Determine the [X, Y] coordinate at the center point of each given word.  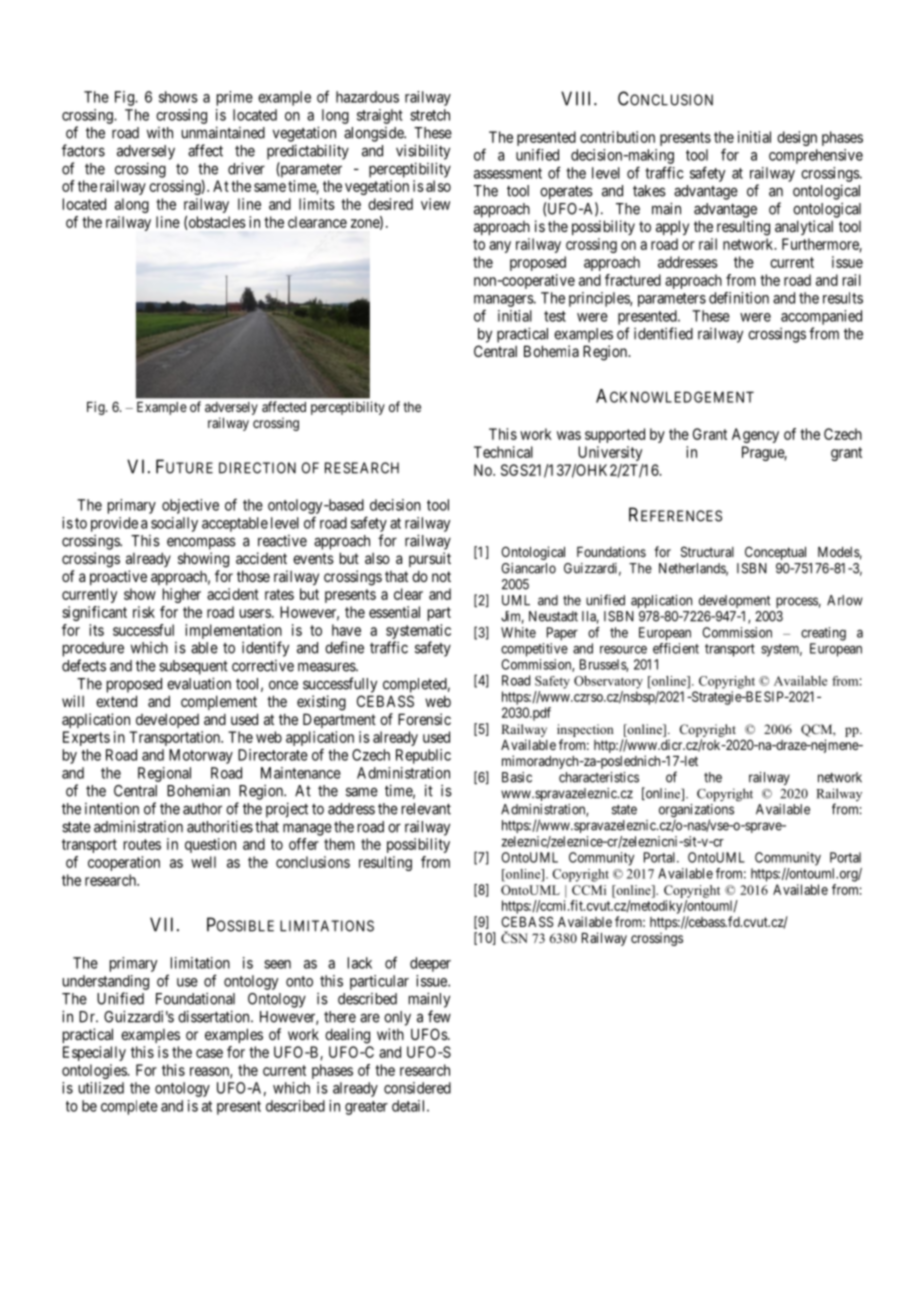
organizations [696, 812]
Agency [755, 435]
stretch [430, 115]
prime [235, 98]
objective [190, 506]
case [209, 1053]
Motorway [201, 756]
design [797, 138]
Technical [503, 452]
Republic [423, 756]
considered [417, 1088]
